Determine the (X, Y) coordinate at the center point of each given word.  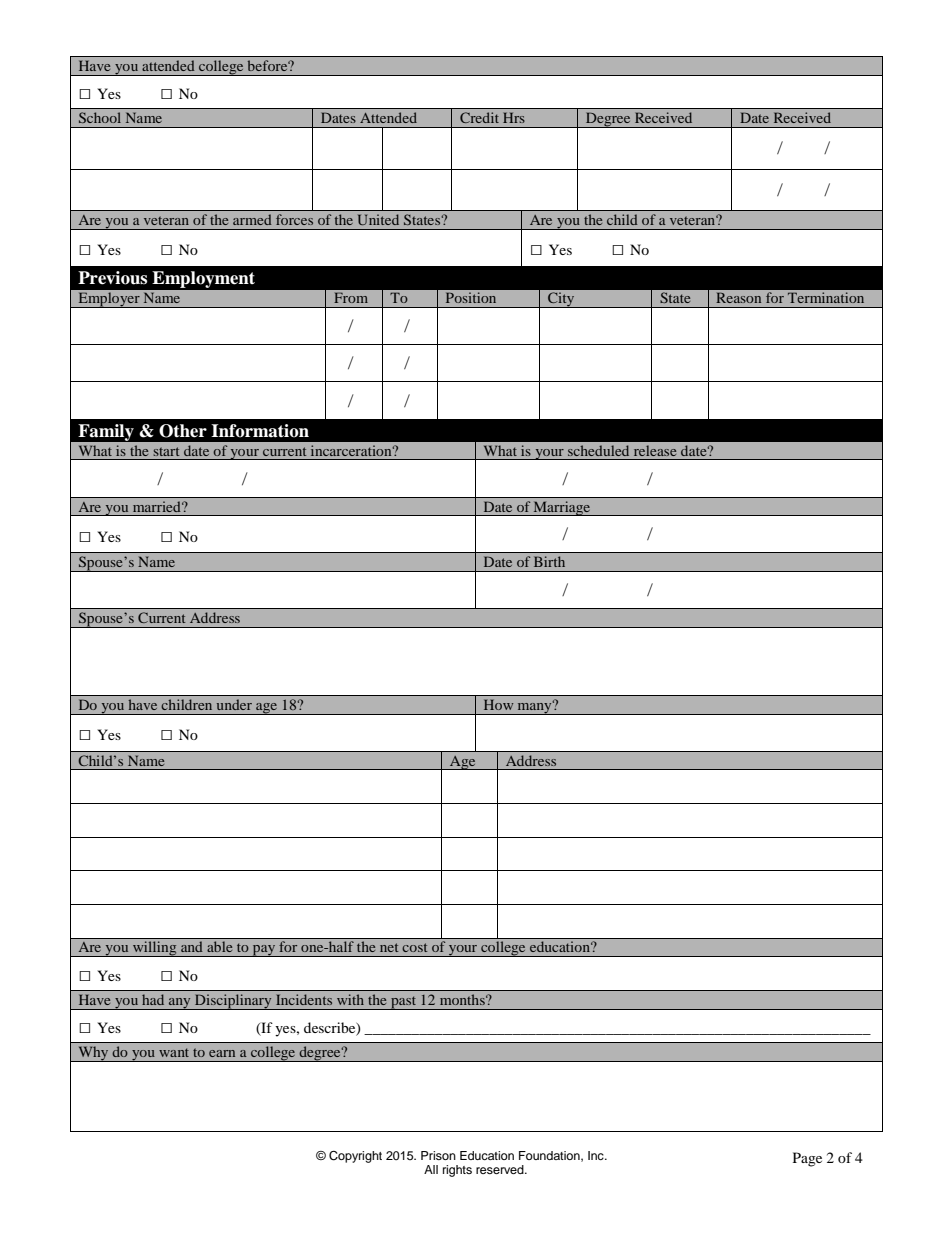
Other (183, 431)
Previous (112, 278)
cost (414, 947)
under (234, 704)
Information (260, 431)
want (174, 1052)
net (389, 947)
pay (264, 950)
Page (807, 1159)
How (498, 704)
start (166, 451)
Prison (438, 1155)
